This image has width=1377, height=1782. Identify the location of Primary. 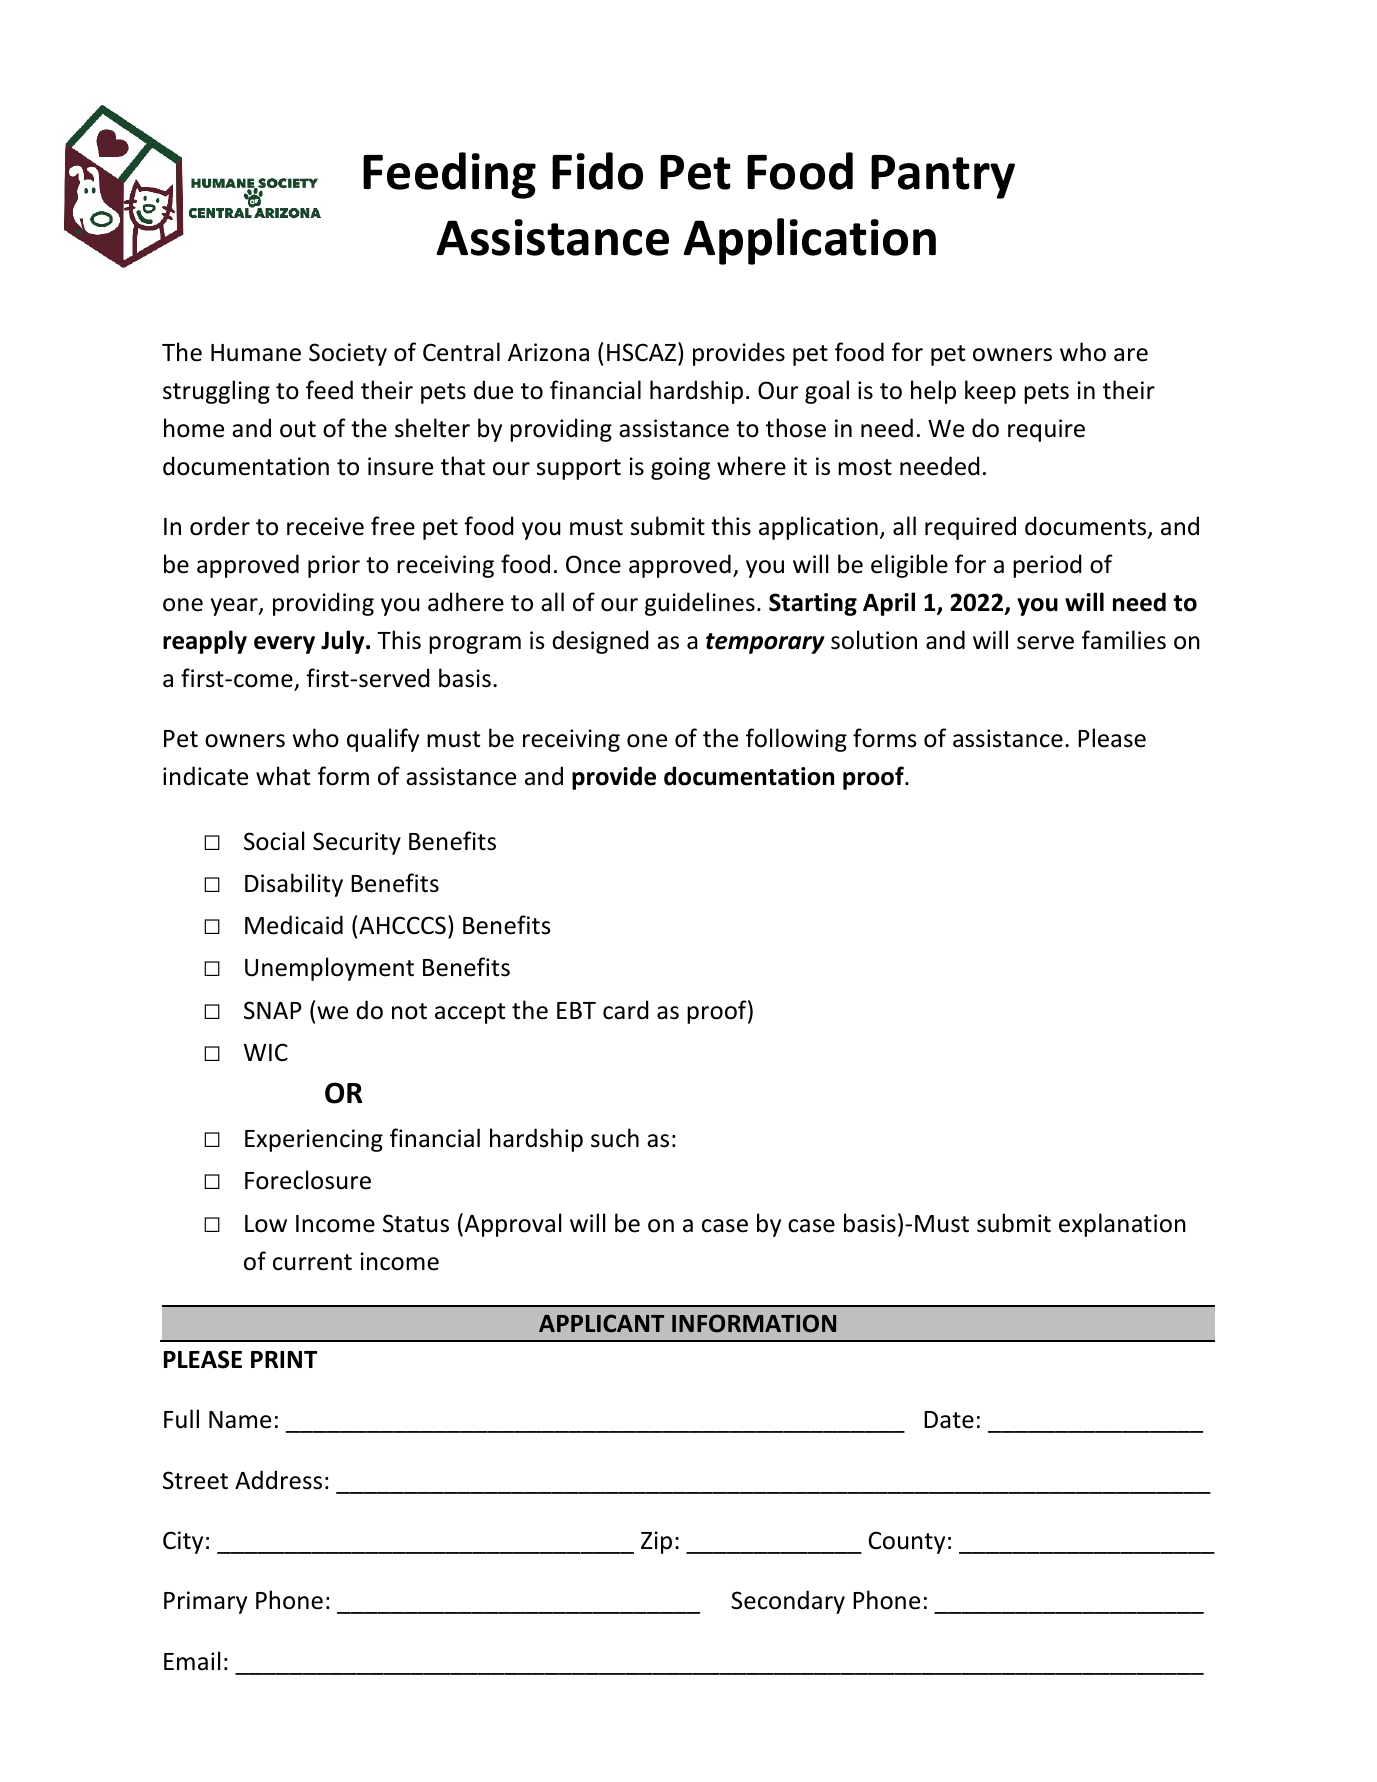
(205, 1602).
